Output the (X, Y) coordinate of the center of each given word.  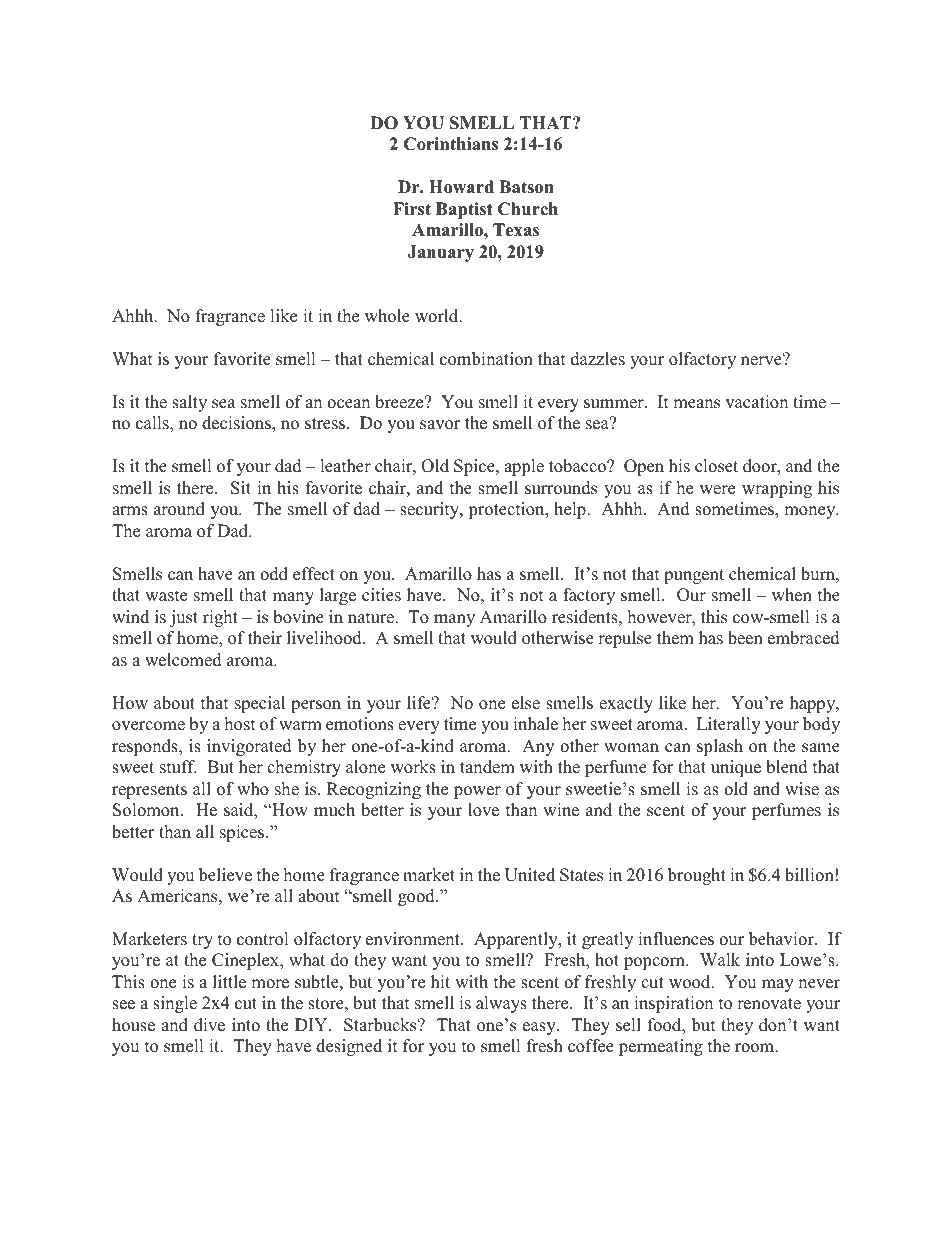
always (501, 1004)
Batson (526, 187)
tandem (487, 767)
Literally (729, 725)
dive (209, 1025)
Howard (461, 187)
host (240, 724)
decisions (237, 424)
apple (524, 467)
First (412, 209)
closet (716, 466)
